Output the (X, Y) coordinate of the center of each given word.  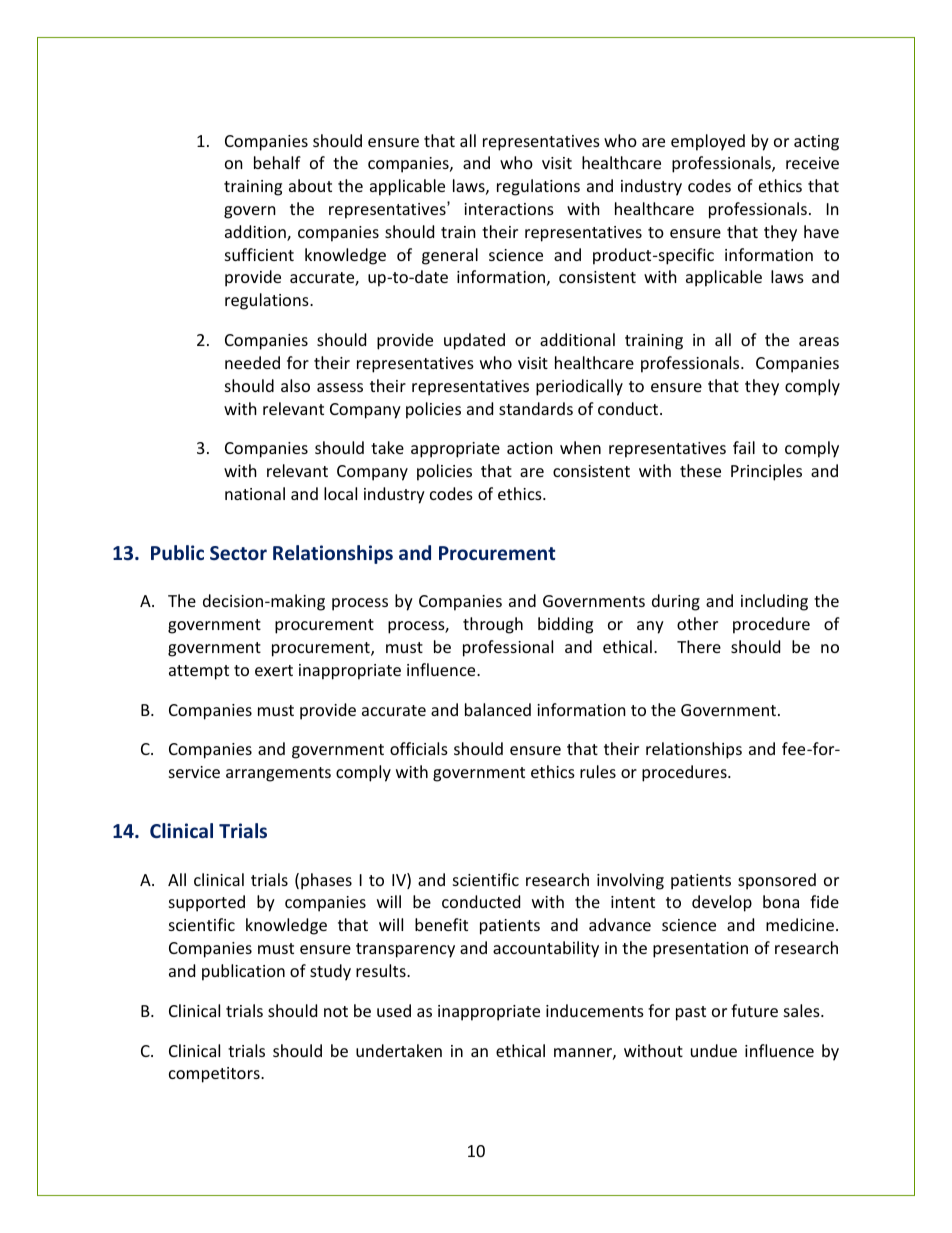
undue (714, 1050)
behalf (277, 162)
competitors (215, 1075)
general (450, 256)
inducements (595, 1010)
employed (708, 142)
